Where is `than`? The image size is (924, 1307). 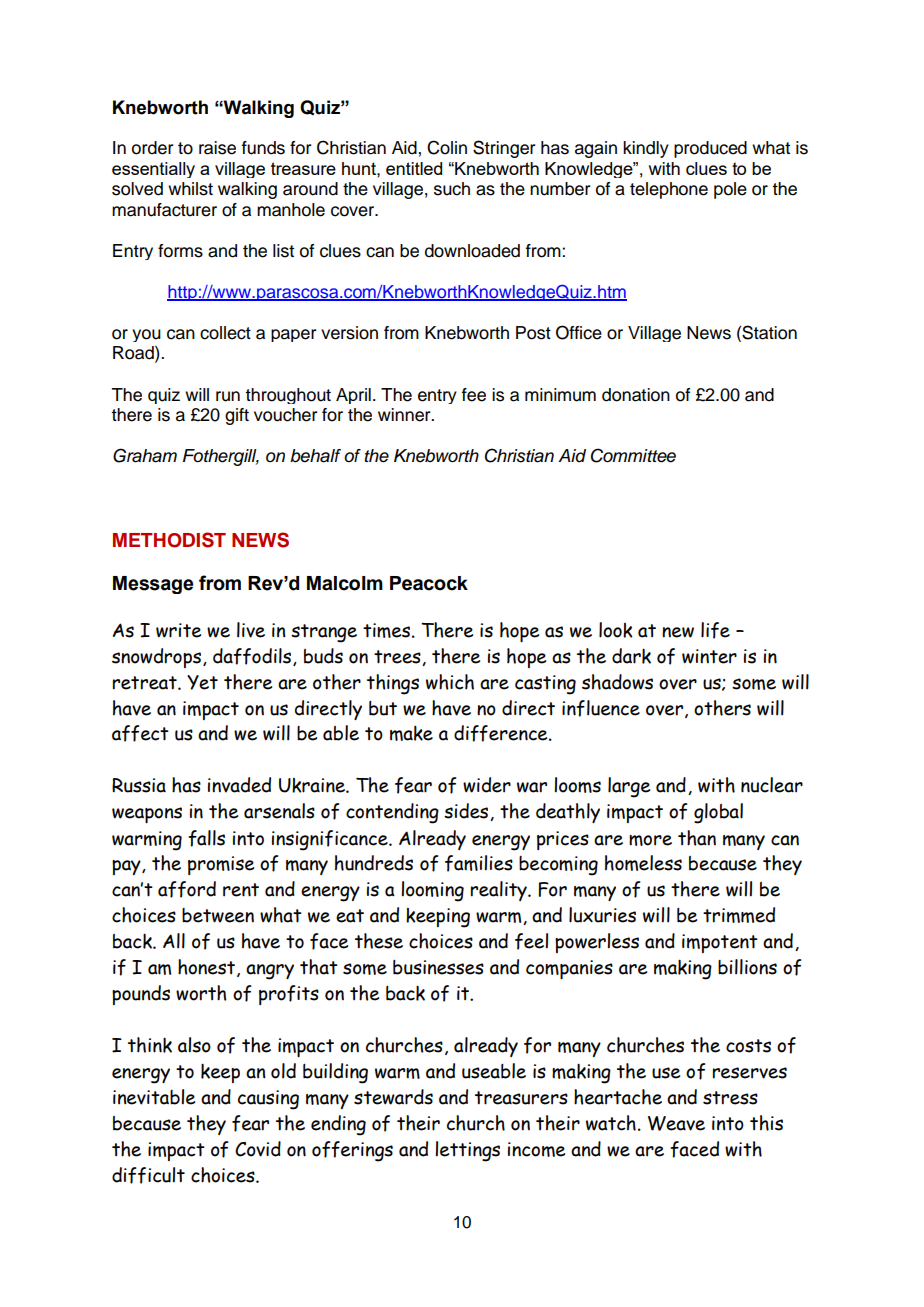
than is located at coordinates (697, 838).
